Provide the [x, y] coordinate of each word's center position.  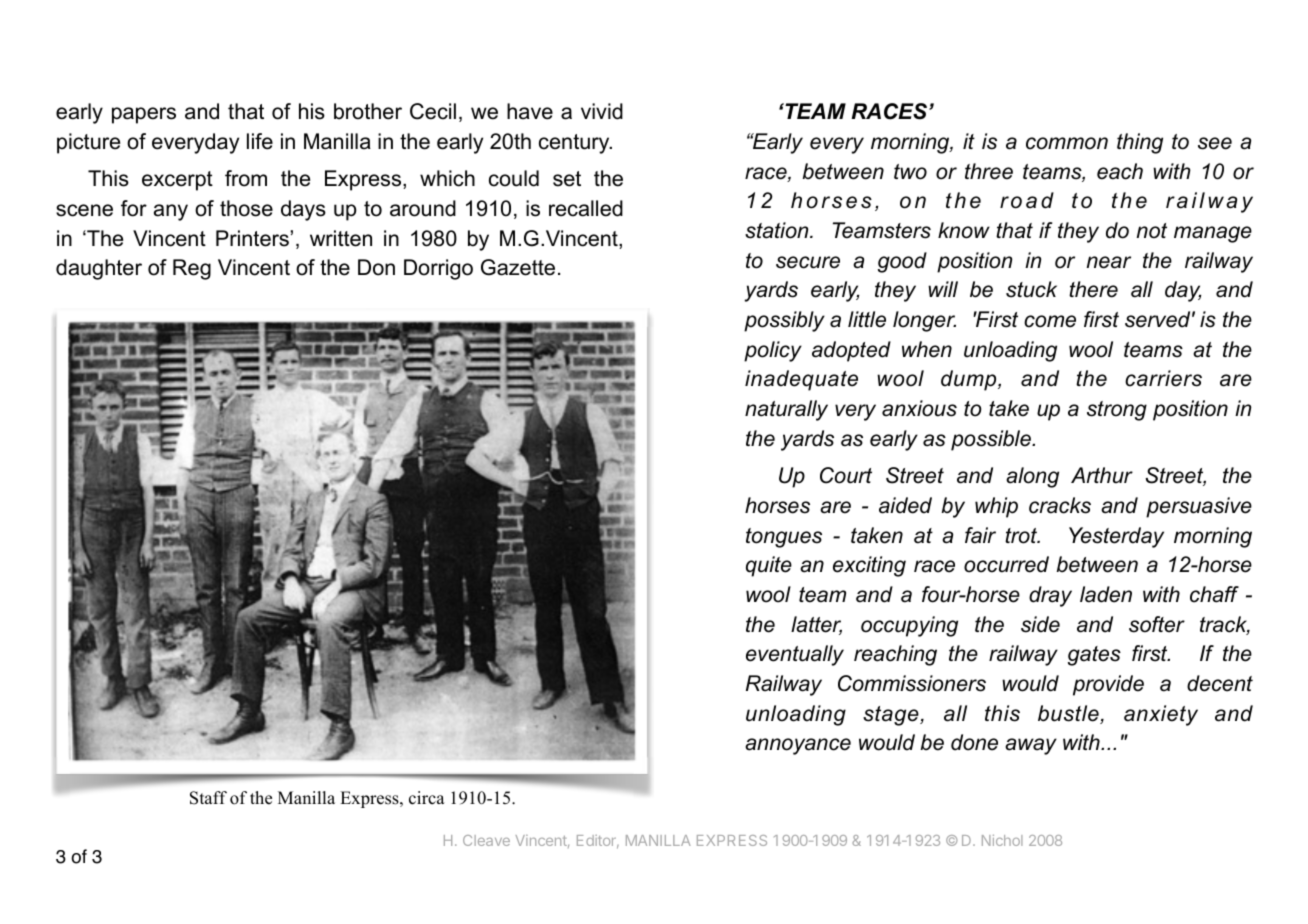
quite [769, 566]
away [1031, 746]
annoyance [798, 746]
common [1067, 143]
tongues [784, 538]
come [1050, 321]
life [260, 141]
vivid [602, 111]
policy [773, 351]
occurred [1006, 564]
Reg [192, 269]
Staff [208, 798]
